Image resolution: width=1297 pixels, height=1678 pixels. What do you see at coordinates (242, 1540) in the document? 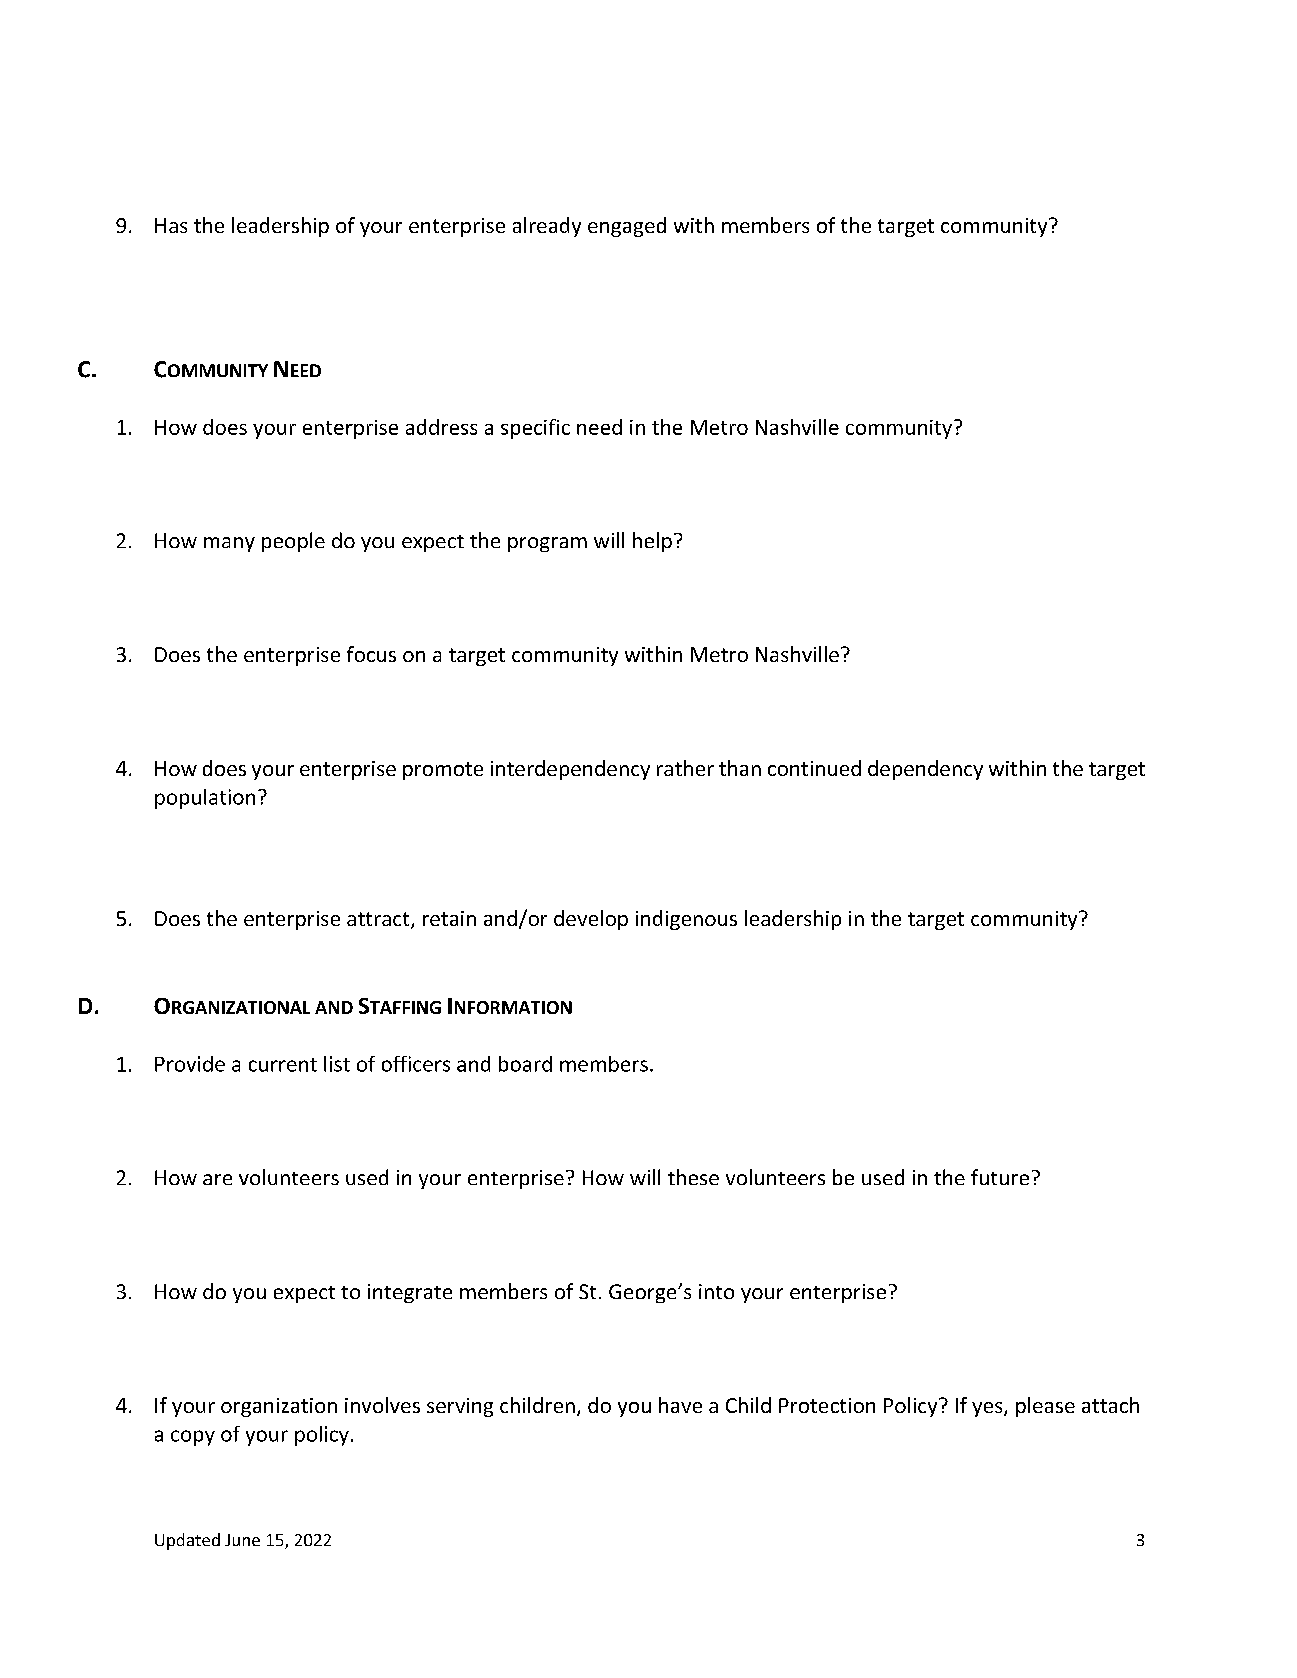
I see `June` at bounding box center [242, 1540].
